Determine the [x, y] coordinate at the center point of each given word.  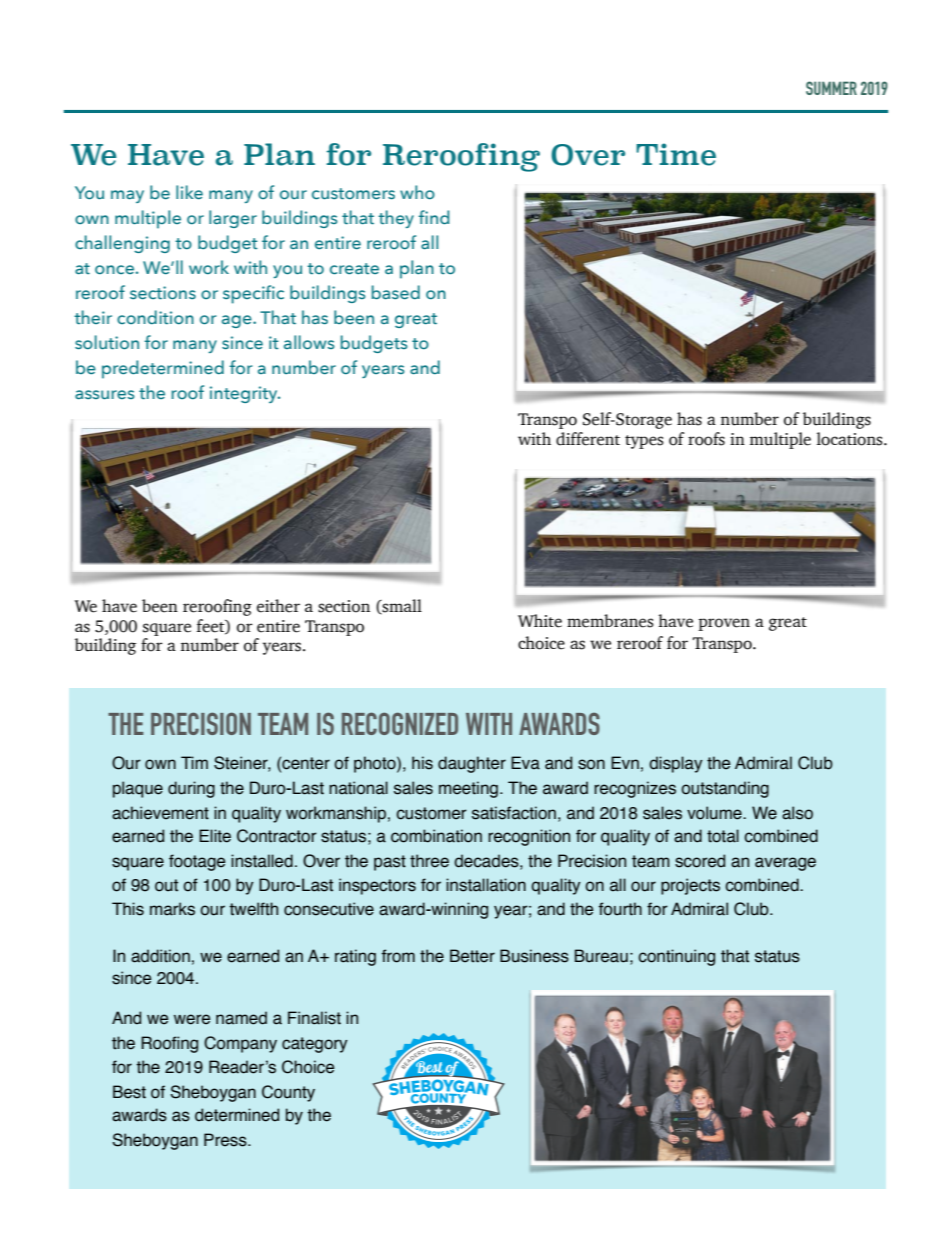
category [315, 1045]
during [191, 789]
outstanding [725, 789]
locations [851, 439]
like [189, 192]
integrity [245, 394]
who [417, 192]
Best [129, 1092]
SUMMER [831, 88]
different [588, 439]
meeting [468, 789]
